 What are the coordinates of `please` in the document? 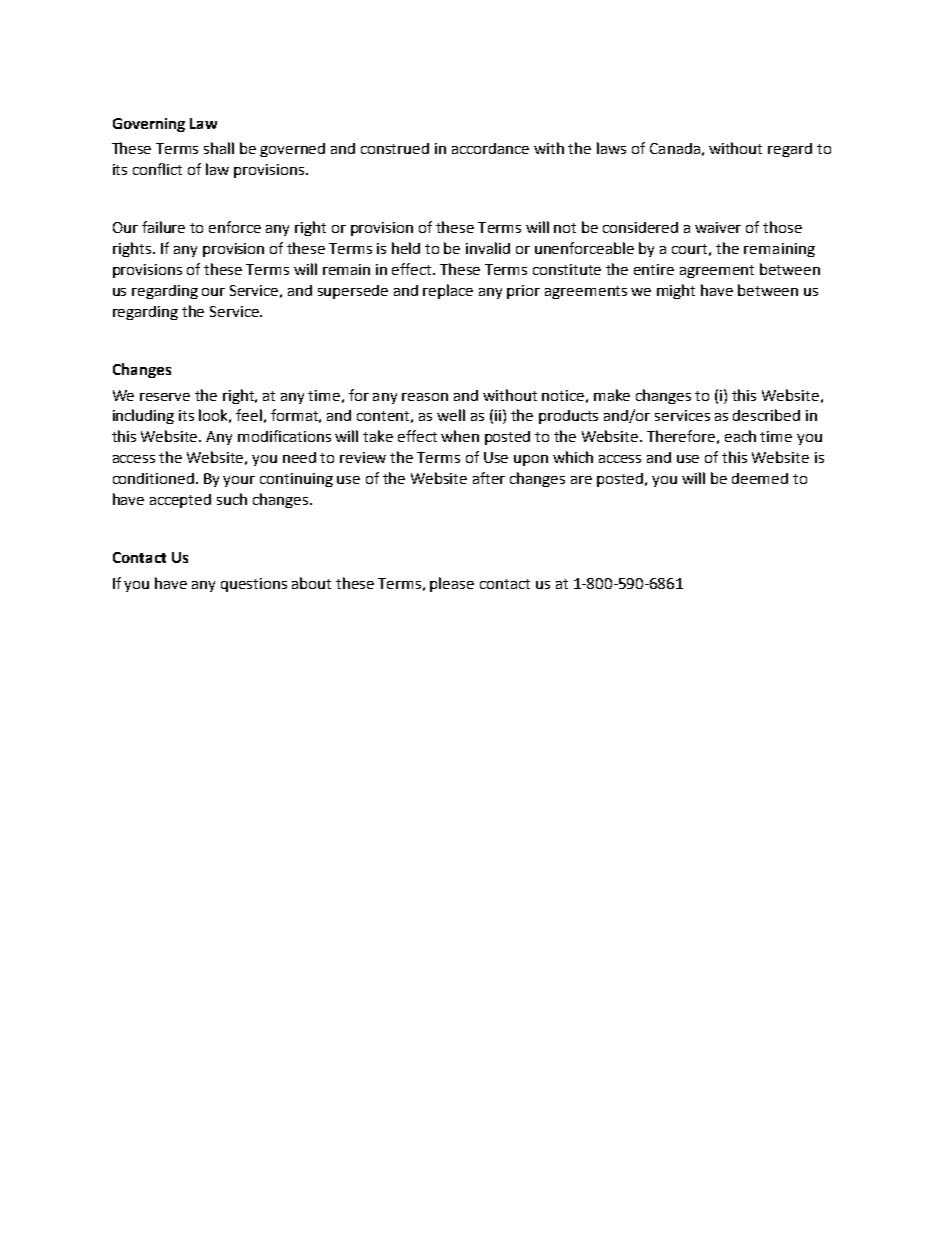 It's located at (452, 584).
